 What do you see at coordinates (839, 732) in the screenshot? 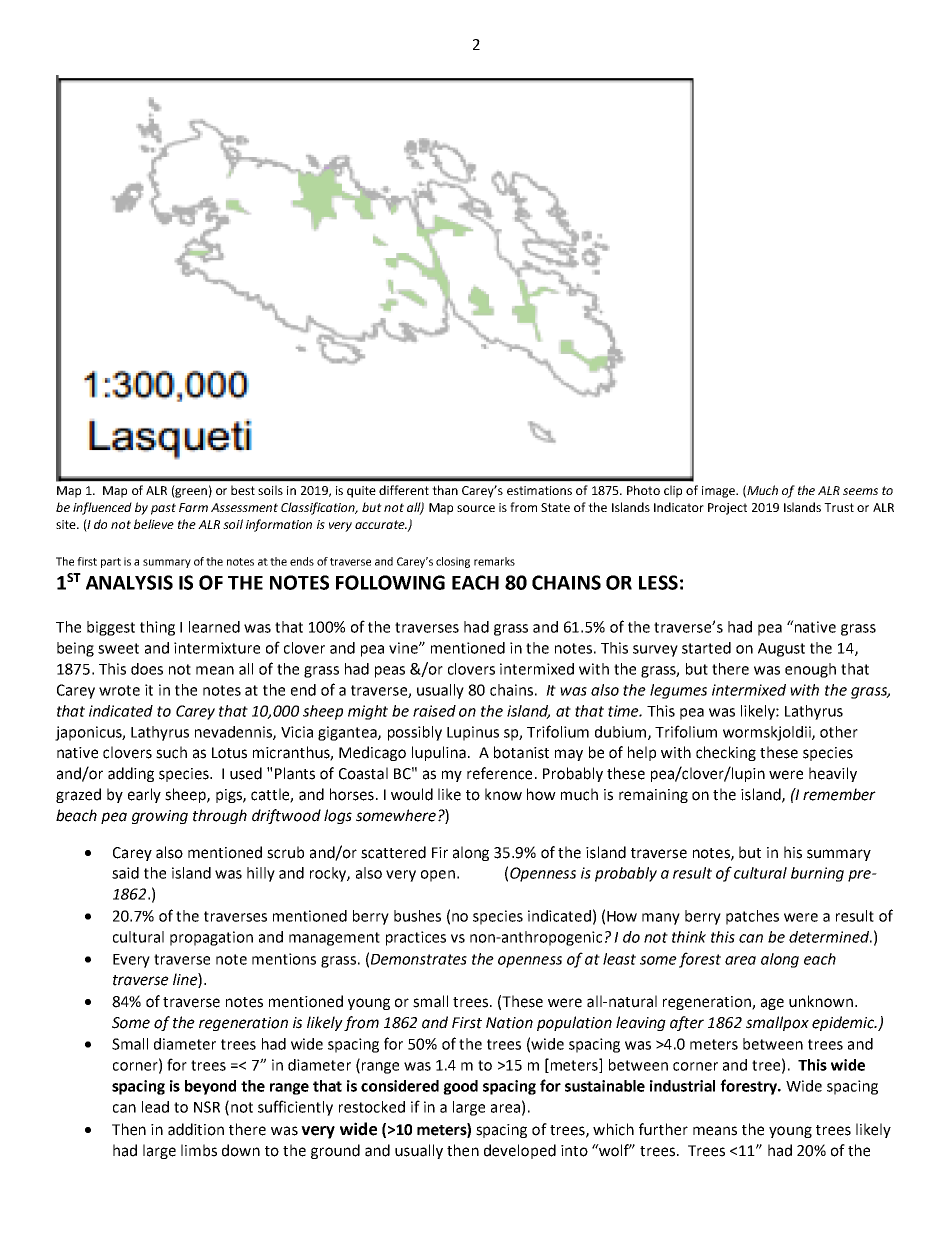
I see `other` at bounding box center [839, 732].
